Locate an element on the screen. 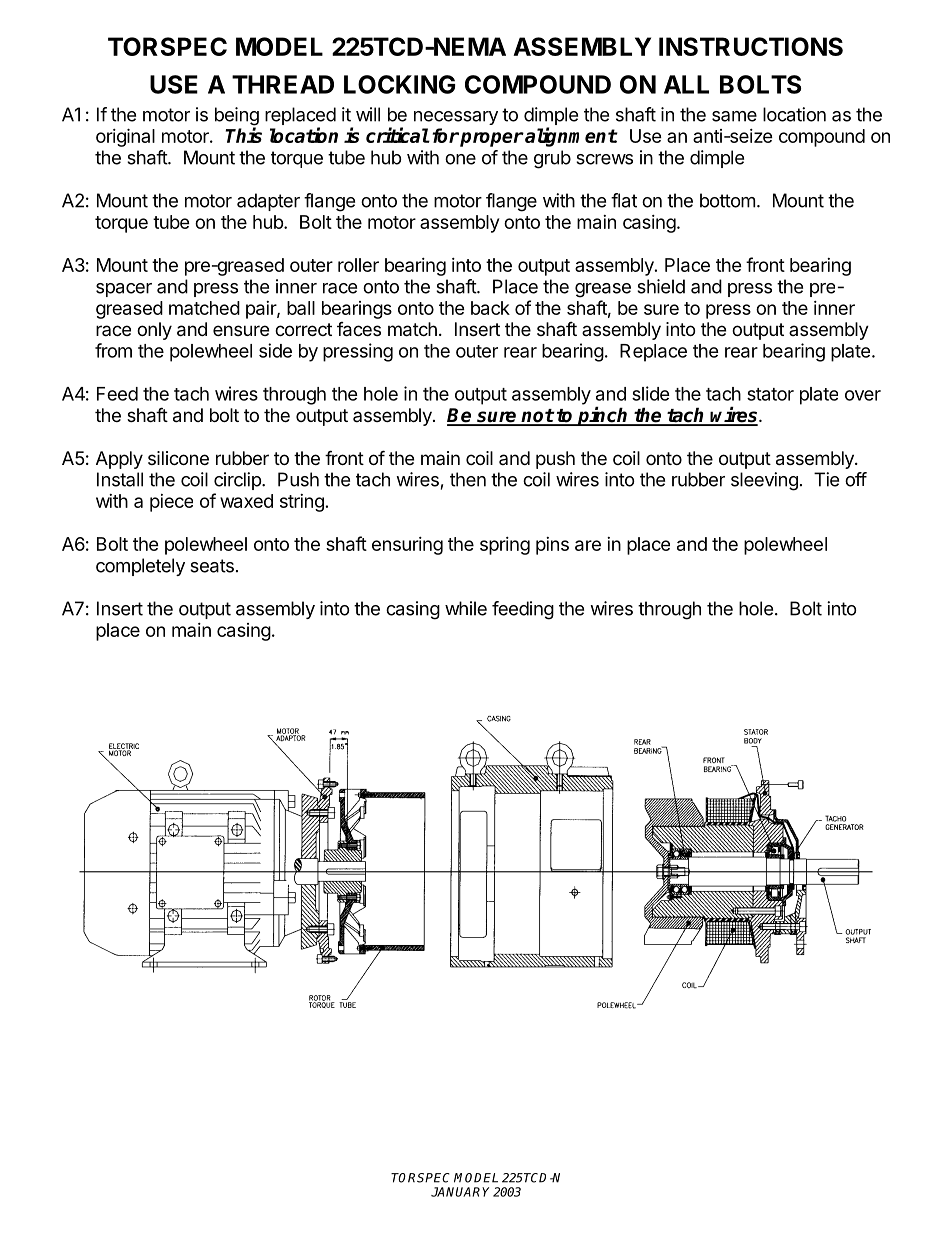  pinch is located at coordinates (603, 416).
